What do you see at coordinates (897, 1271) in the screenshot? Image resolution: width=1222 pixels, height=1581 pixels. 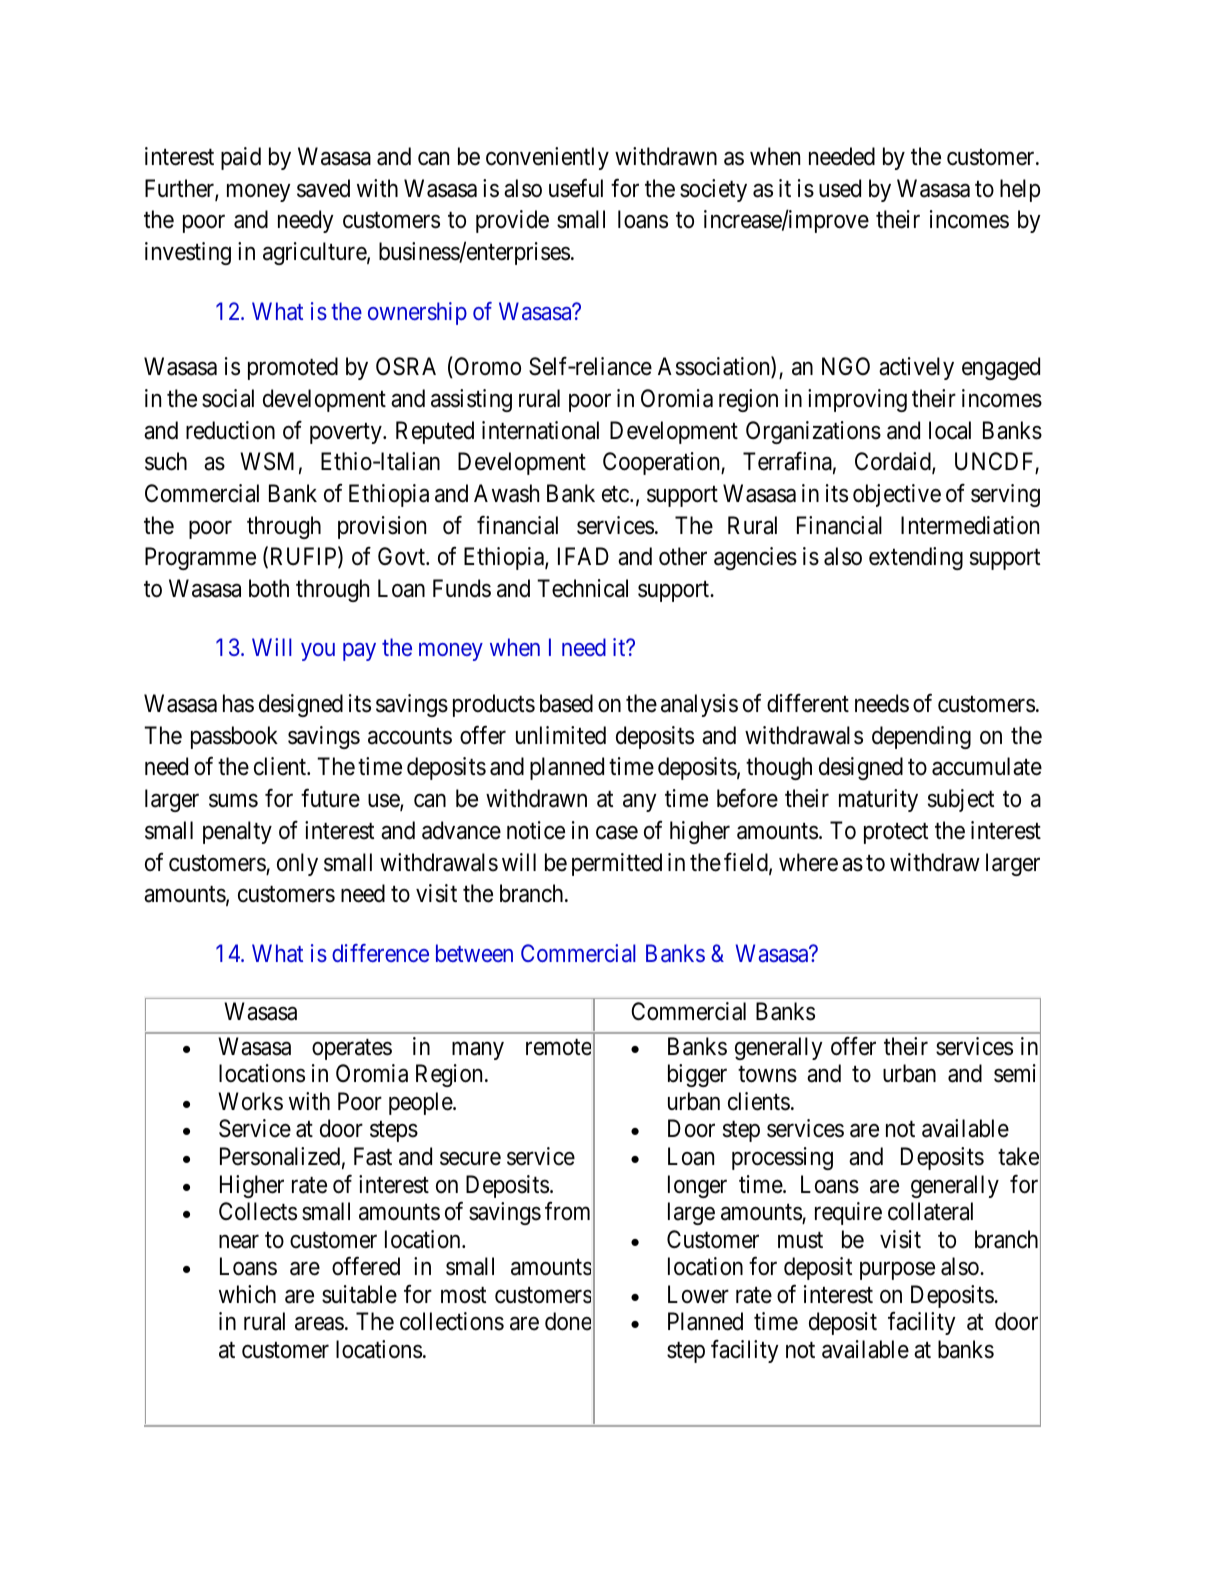 I see `purpose` at bounding box center [897, 1271].
